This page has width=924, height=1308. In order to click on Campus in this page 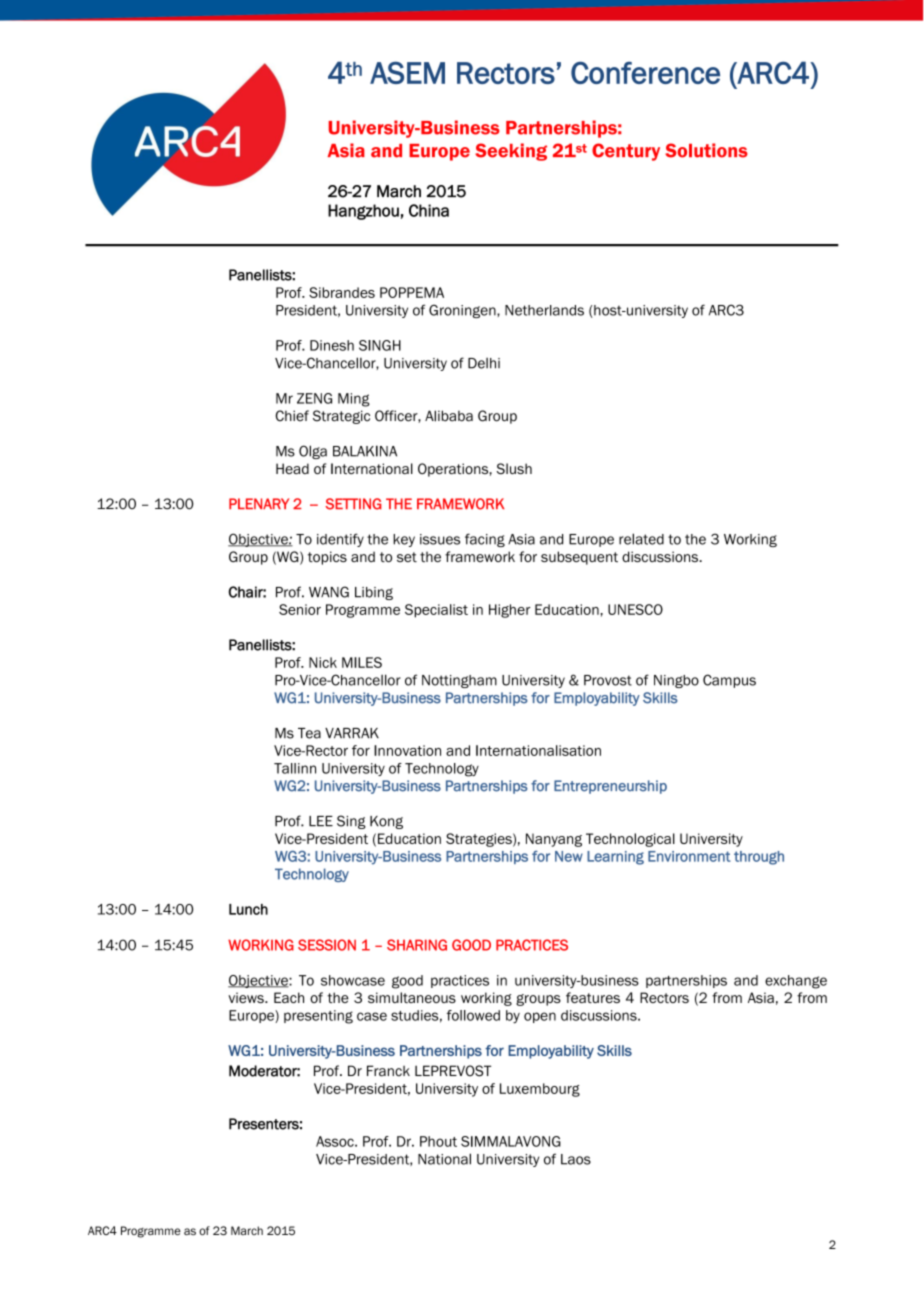, I will do `click(729, 681)`.
